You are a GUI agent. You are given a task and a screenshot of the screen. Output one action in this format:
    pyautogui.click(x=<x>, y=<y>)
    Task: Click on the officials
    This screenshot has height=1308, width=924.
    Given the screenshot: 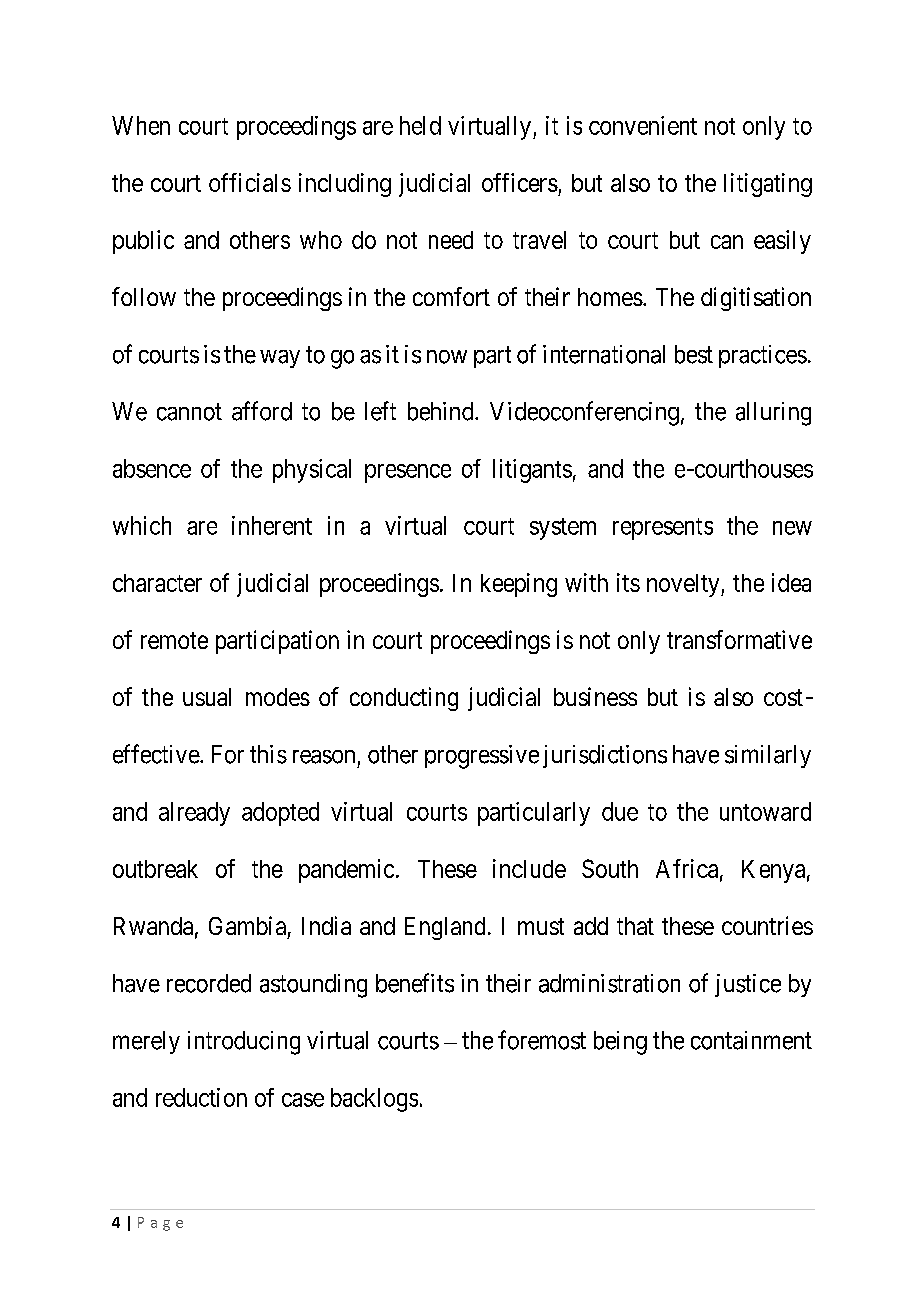 What is the action you would take?
    pyautogui.click(x=250, y=182)
